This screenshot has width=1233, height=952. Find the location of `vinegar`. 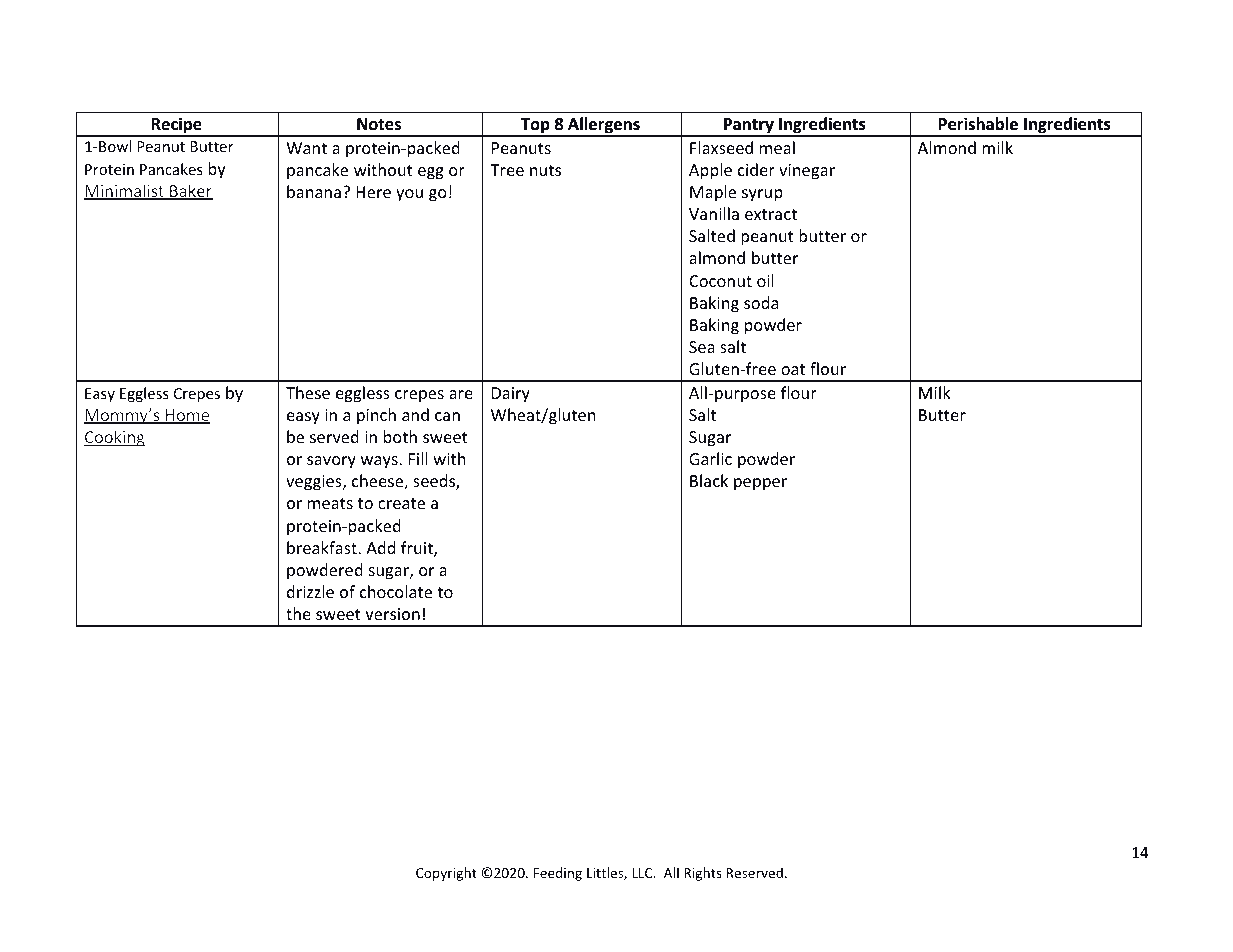

vinegar is located at coordinates (807, 172).
